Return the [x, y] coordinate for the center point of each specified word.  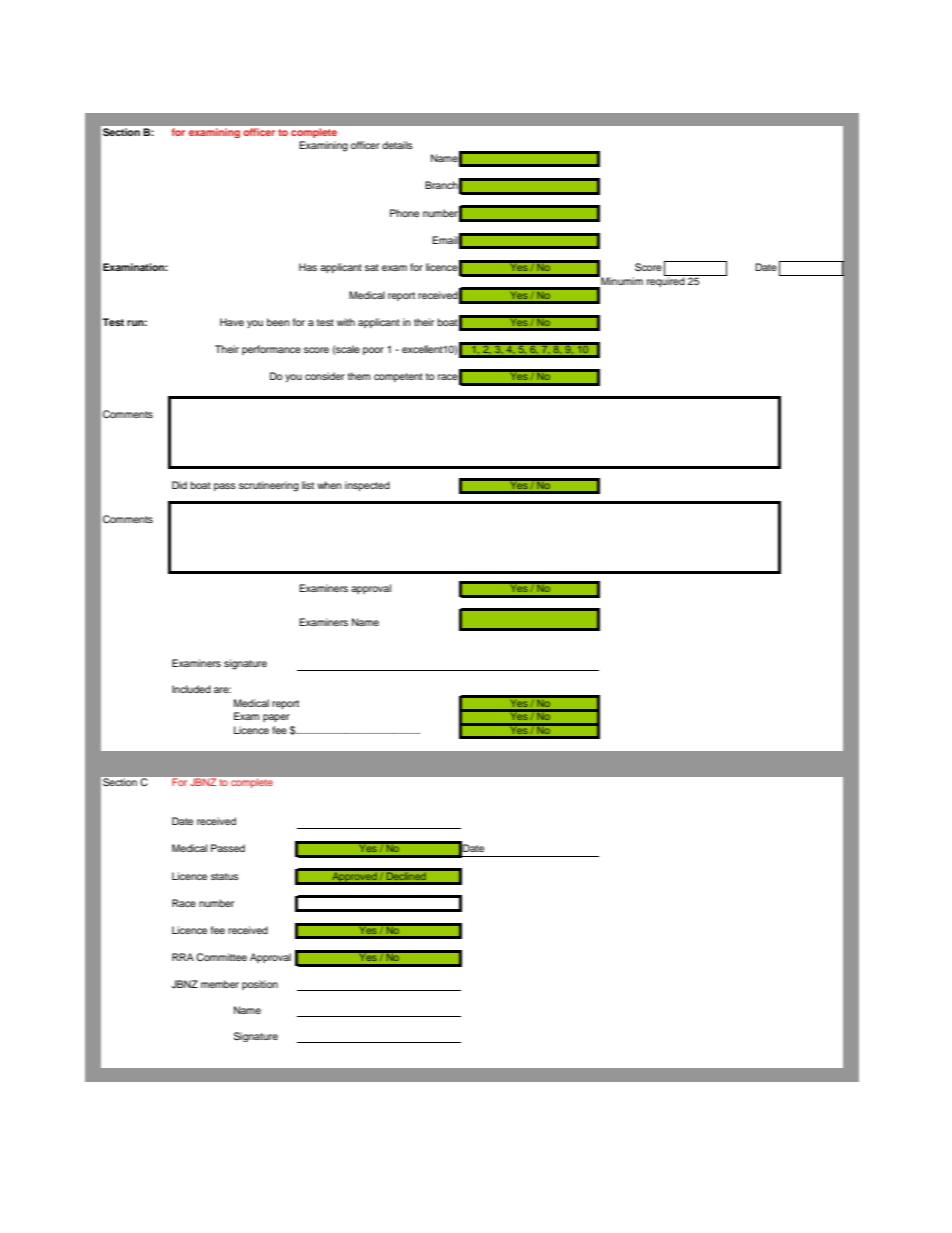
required [667, 281]
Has [308, 267]
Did [179, 485]
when [329, 485]
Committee [221, 957]
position [260, 985]
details [397, 145]
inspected [367, 486]
